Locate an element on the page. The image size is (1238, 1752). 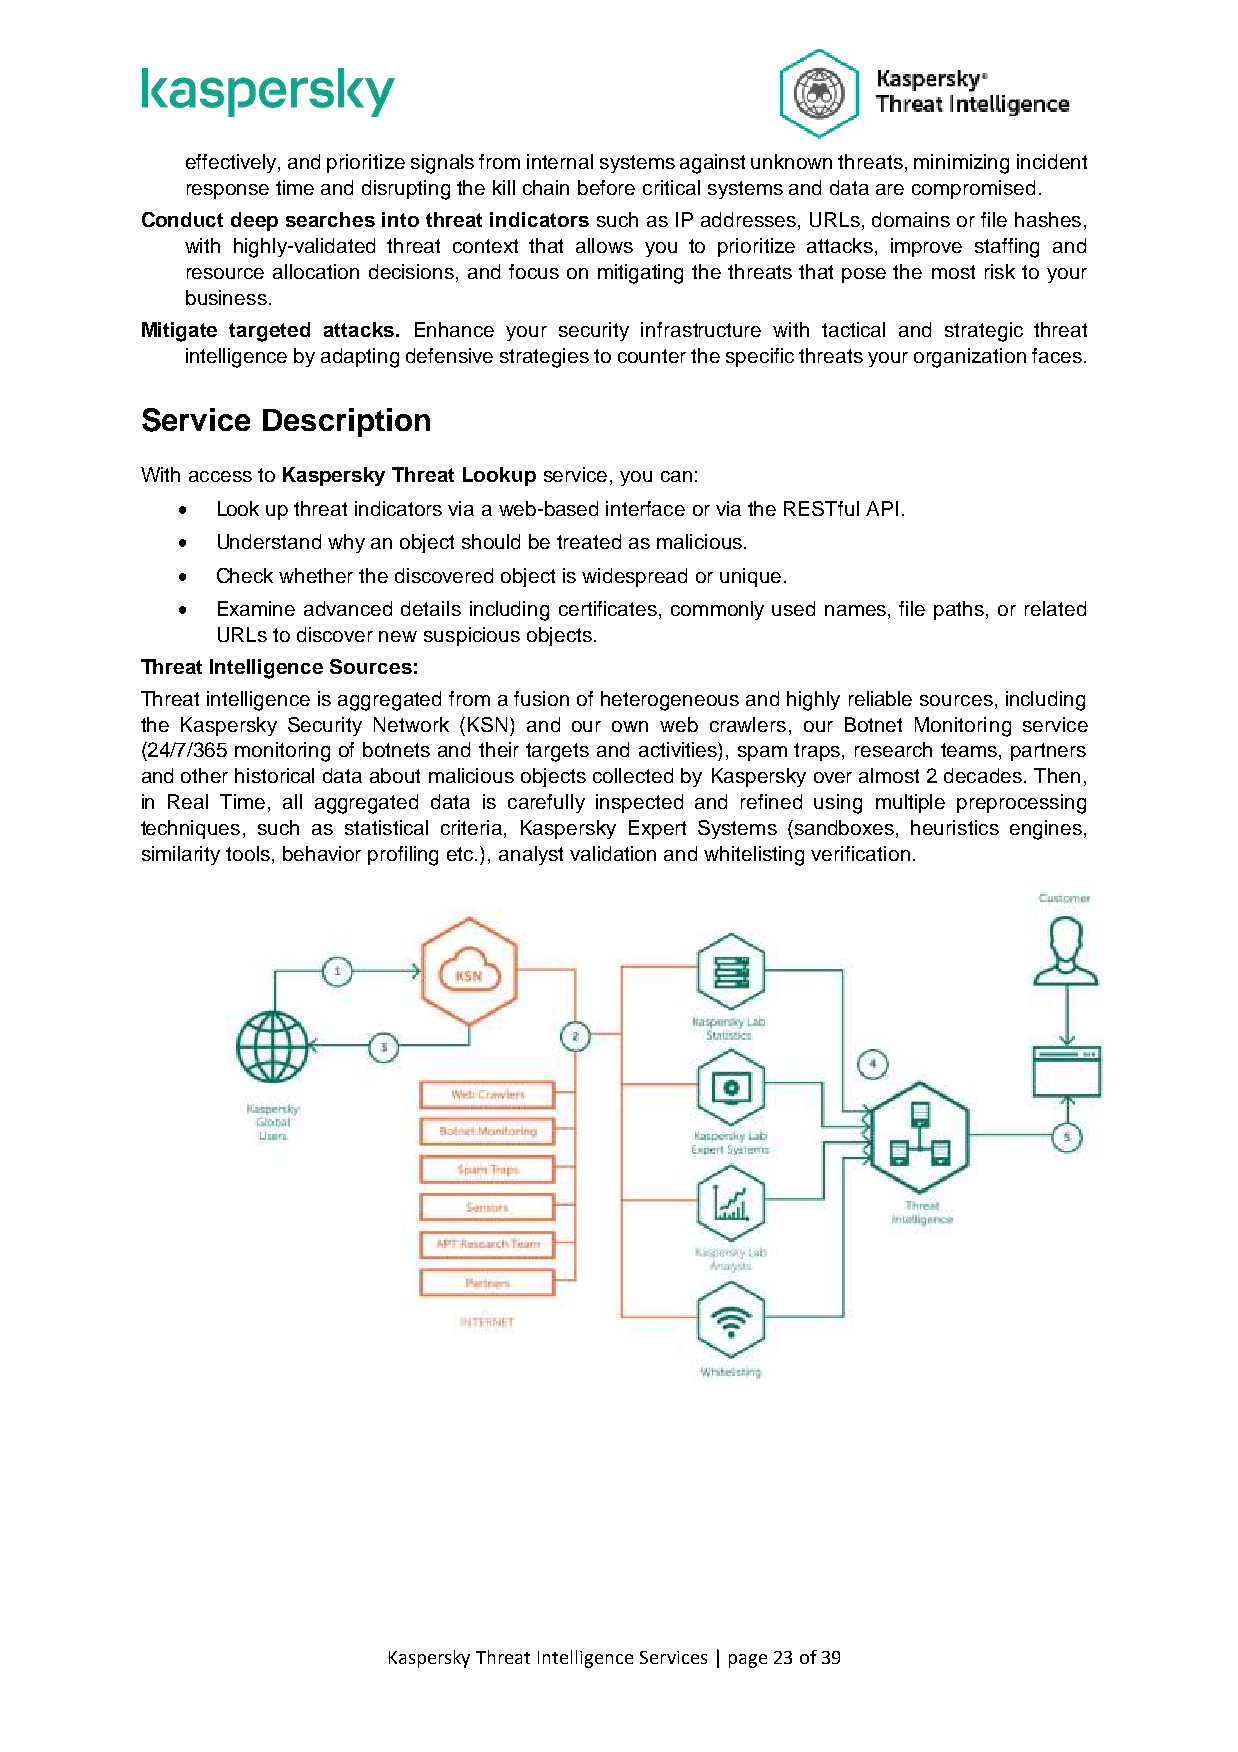
whitelisting is located at coordinates (754, 856).
